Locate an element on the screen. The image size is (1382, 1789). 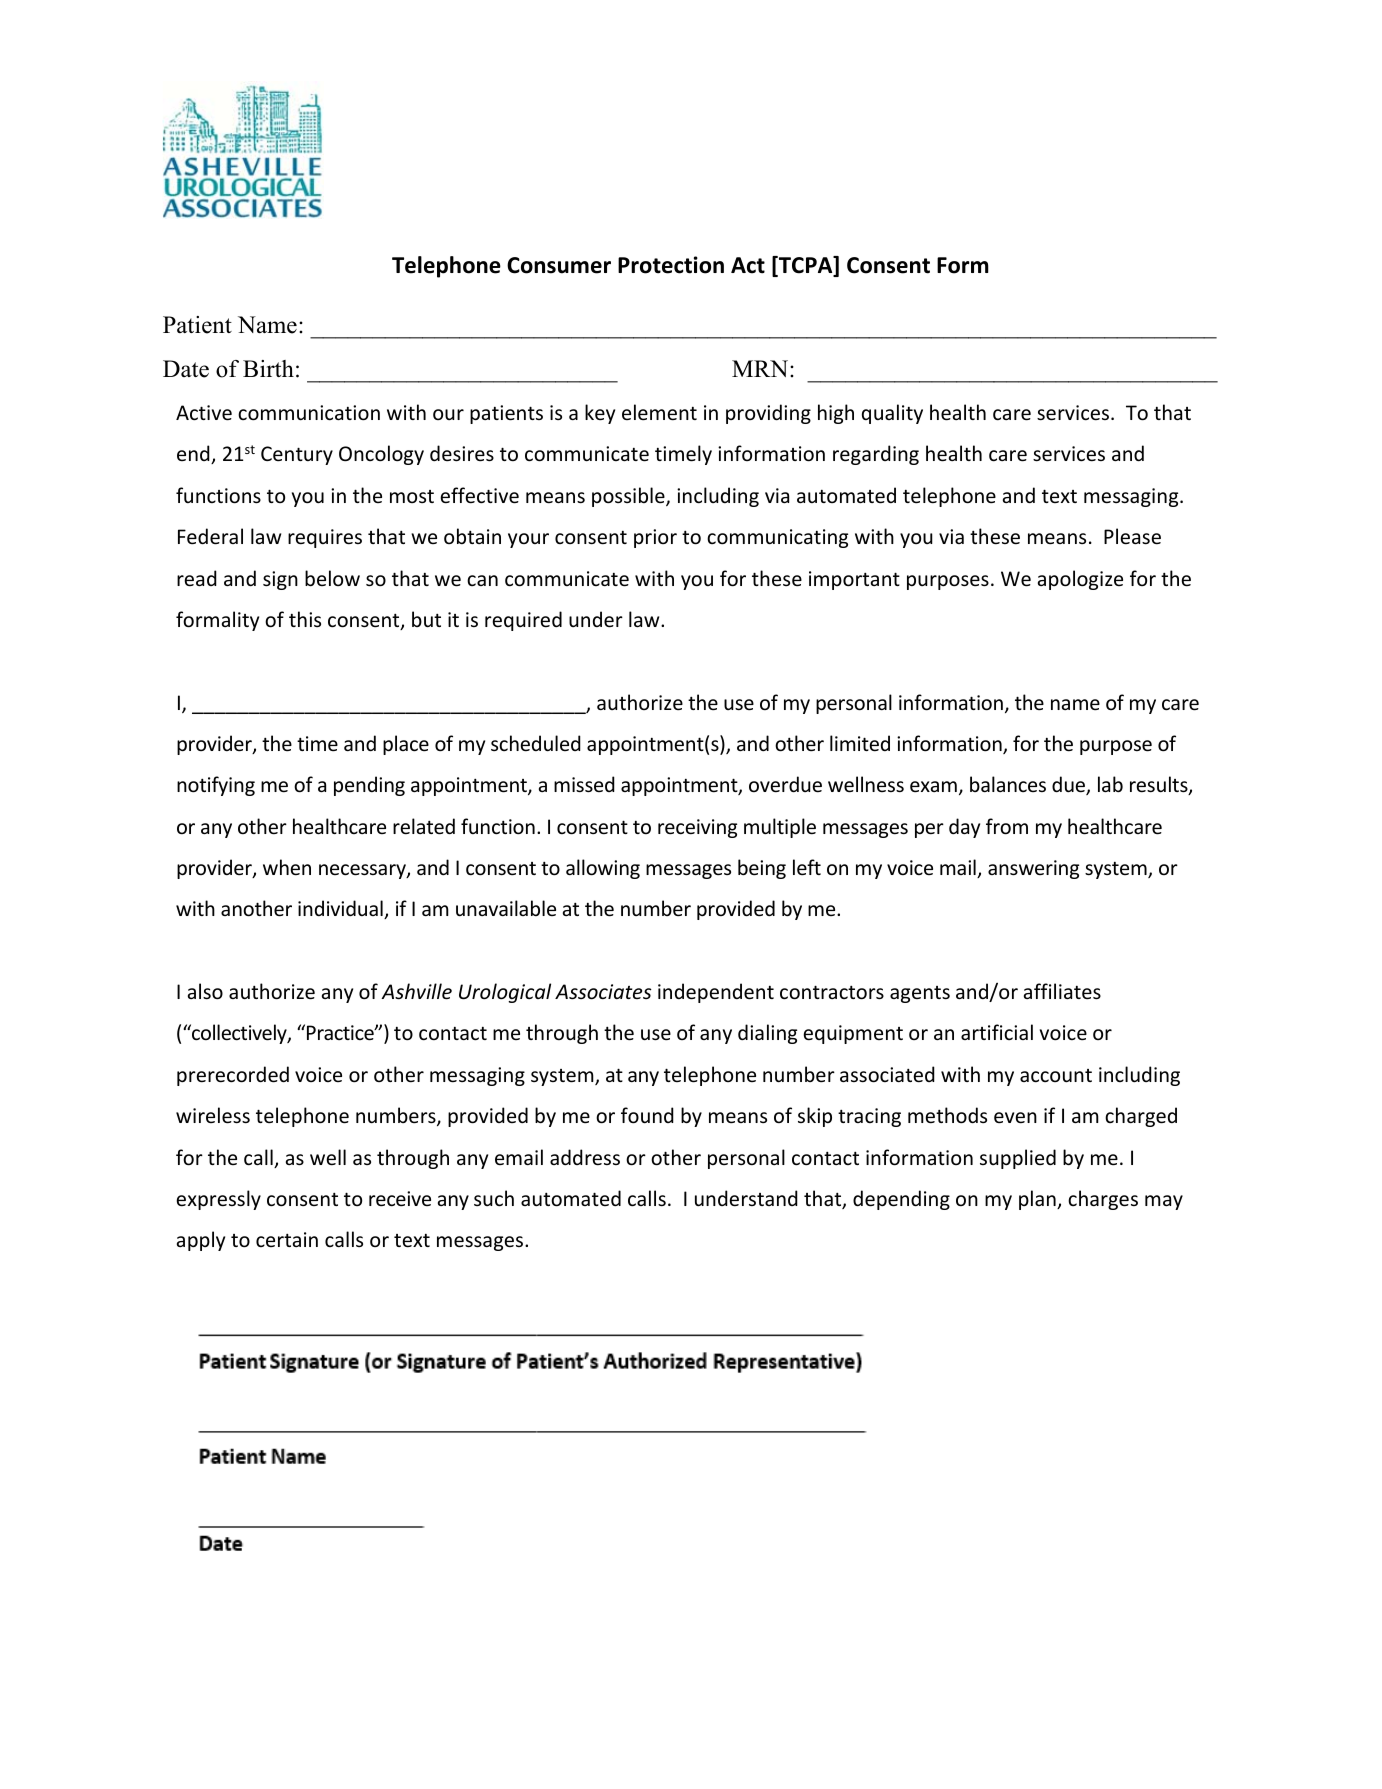
allowing is located at coordinates (603, 869).
